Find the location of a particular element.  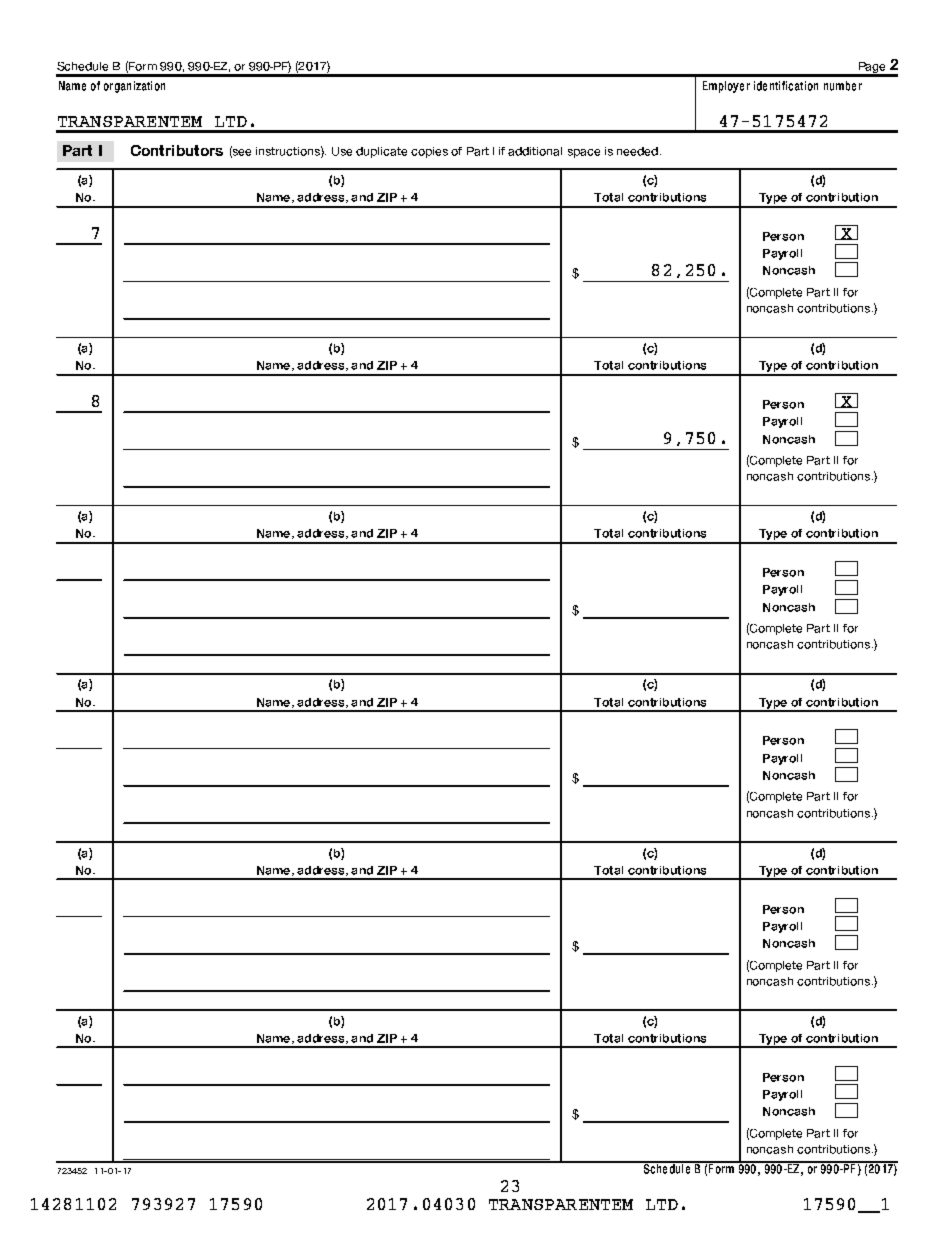

Contributors is located at coordinates (177, 150).
